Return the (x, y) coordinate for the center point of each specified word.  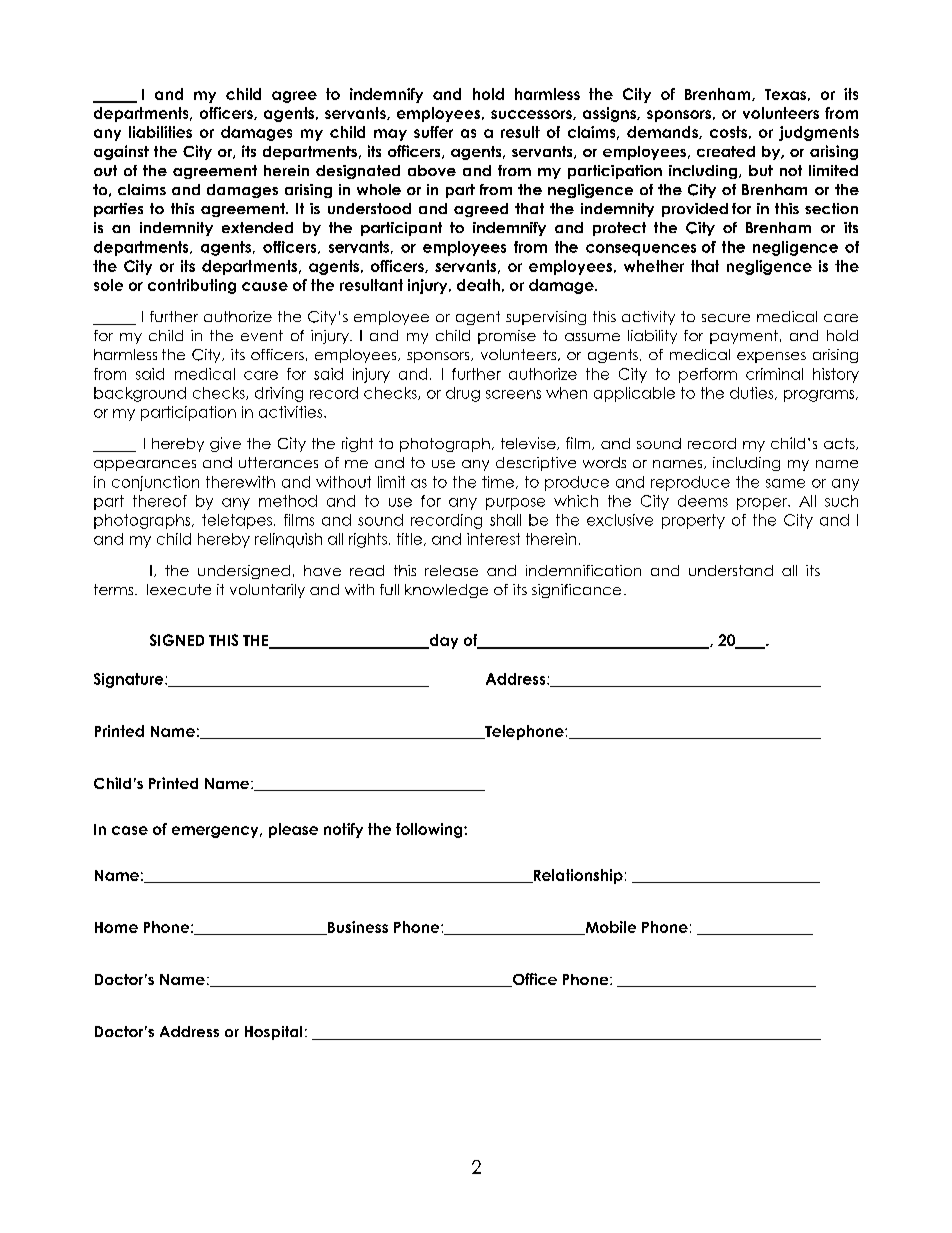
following (430, 830)
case (130, 830)
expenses (771, 357)
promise (507, 337)
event (262, 335)
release (451, 570)
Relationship (577, 876)
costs (728, 132)
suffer (433, 132)
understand (731, 570)
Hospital (273, 1033)
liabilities (160, 132)
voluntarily (267, 591)
